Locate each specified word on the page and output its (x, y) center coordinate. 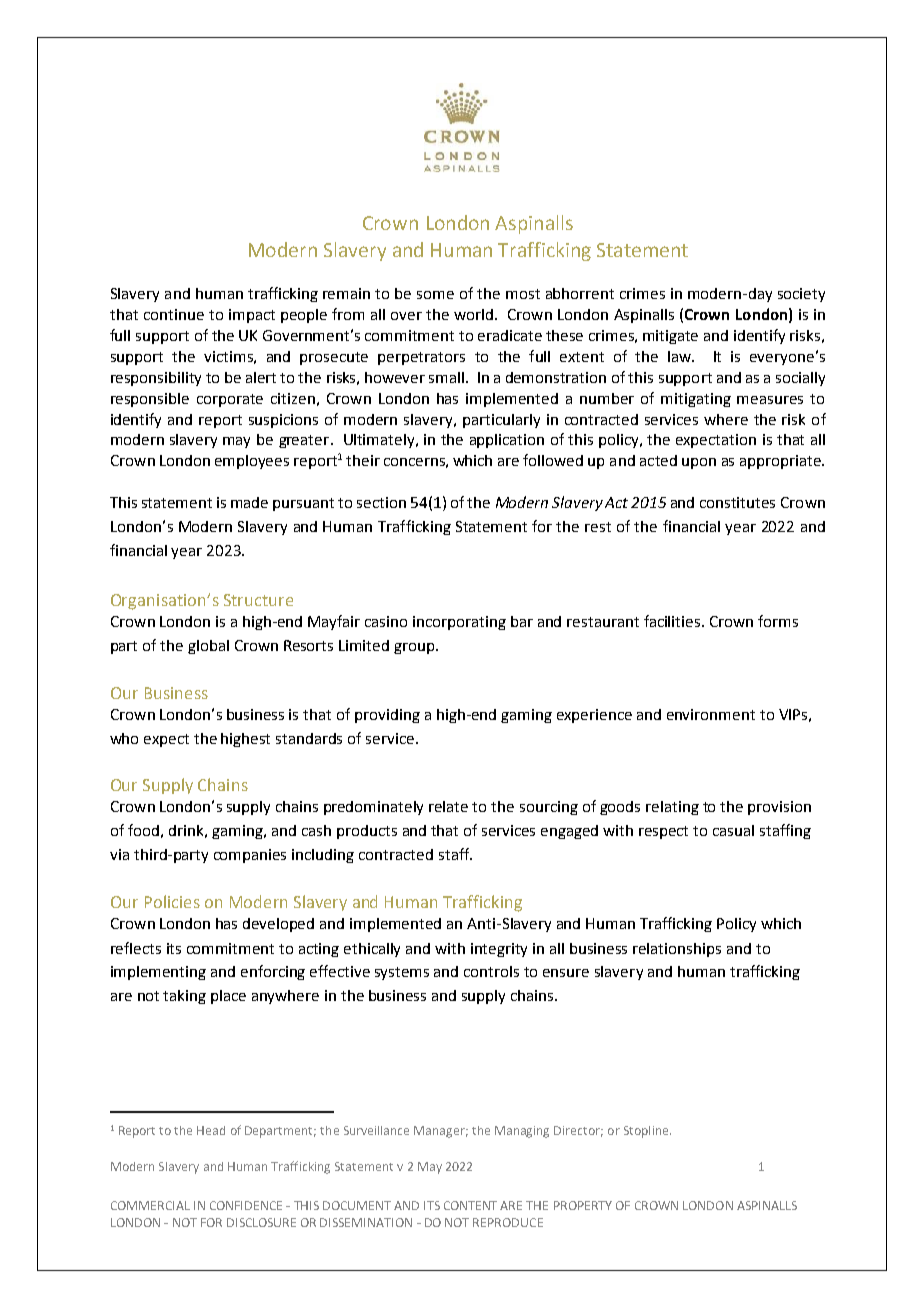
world (473, 314)
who (124, 738)
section (381, 502)
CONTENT (470, 1205)
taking (184, 997)
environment (711, 714)
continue (174, 314)
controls (491, 971)
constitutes (737, 502)
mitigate (670, 337)
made (249, 502)
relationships (677, 950)
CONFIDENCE (246, 1205)
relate (448, 806)
